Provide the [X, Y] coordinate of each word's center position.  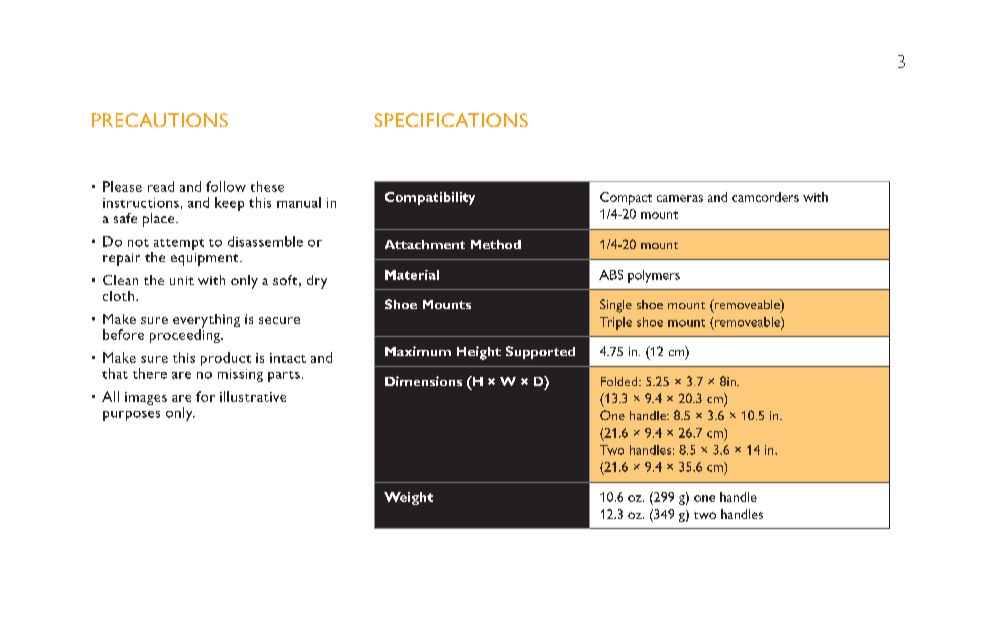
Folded [620, 381]
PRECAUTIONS [160, 120]
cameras [680, 198]
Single [616, 306]
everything [206, 322]
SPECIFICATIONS [451, 120]
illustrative [253, 396]
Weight [408, 498]
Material [412, 275]
